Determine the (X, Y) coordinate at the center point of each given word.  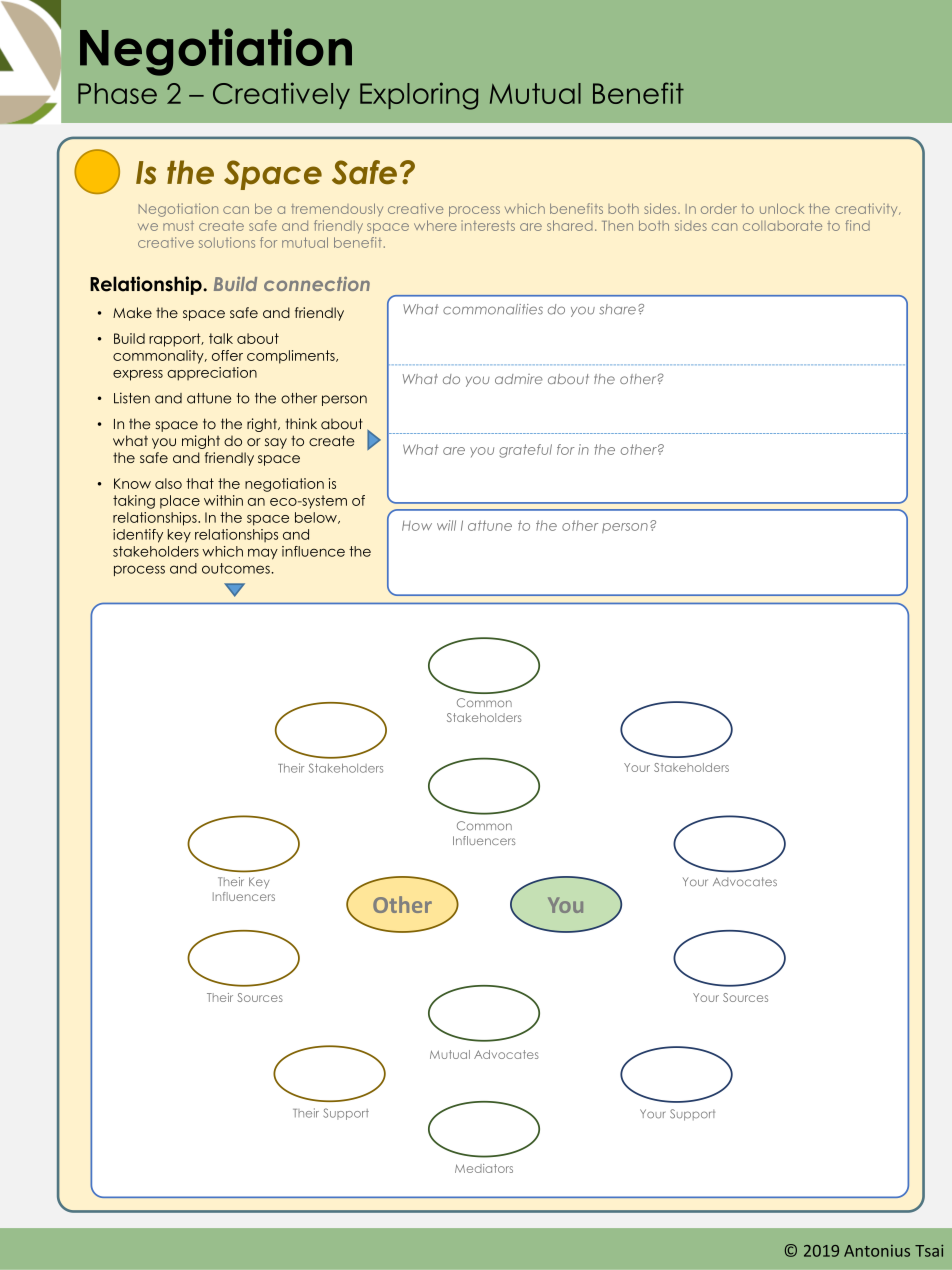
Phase (117, 93)
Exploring (419, 96)
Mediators (484, 1168)
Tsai (929, 1251)
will (446, 525)
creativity (867, 209)
